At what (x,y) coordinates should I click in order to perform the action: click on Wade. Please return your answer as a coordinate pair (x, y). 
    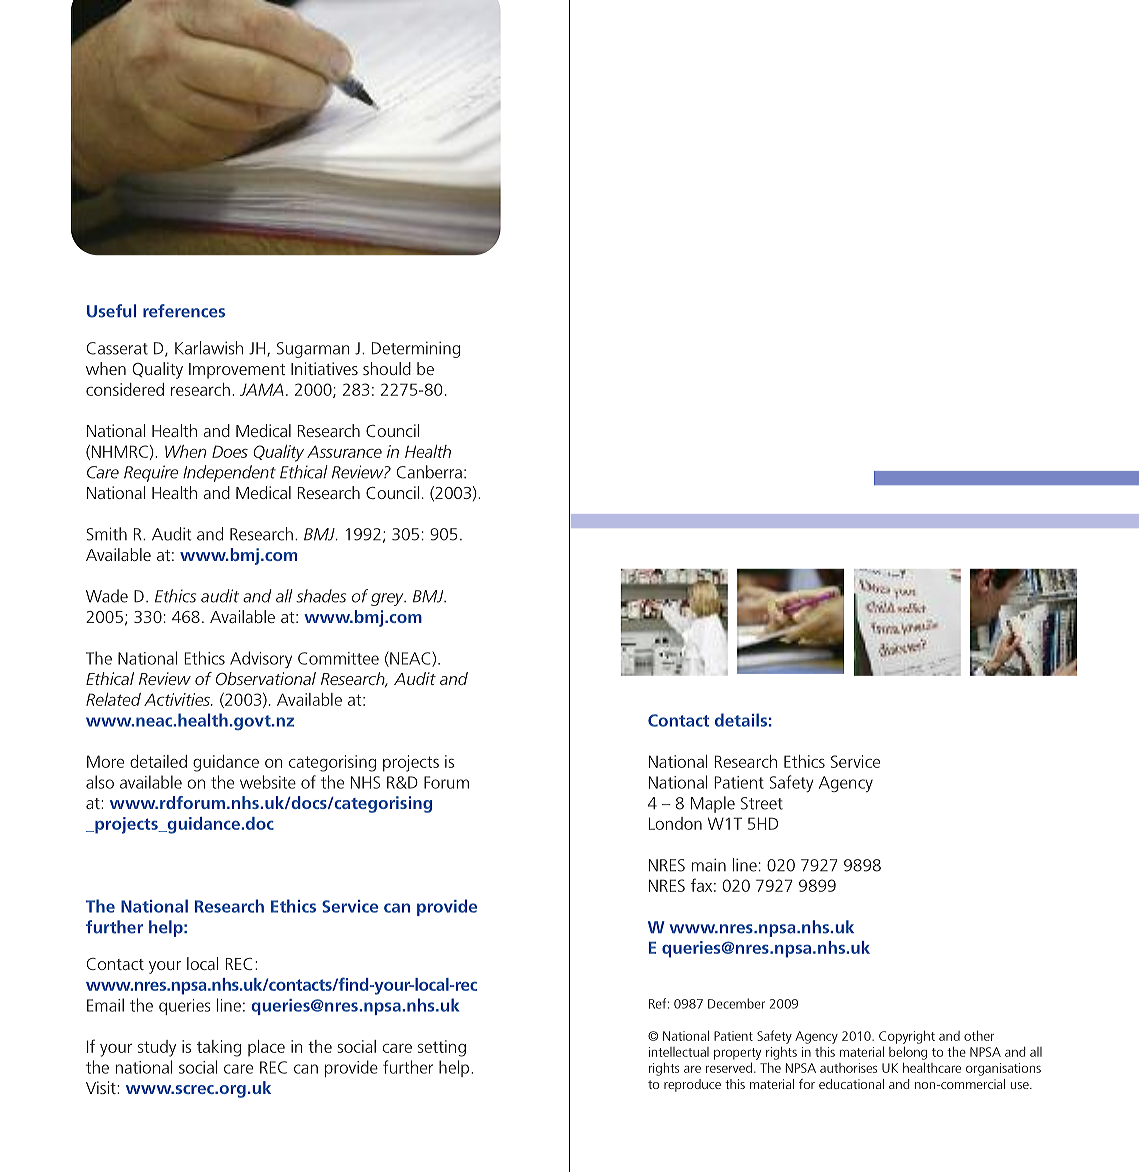
    Looking at the image, I should click on (107, 596).
